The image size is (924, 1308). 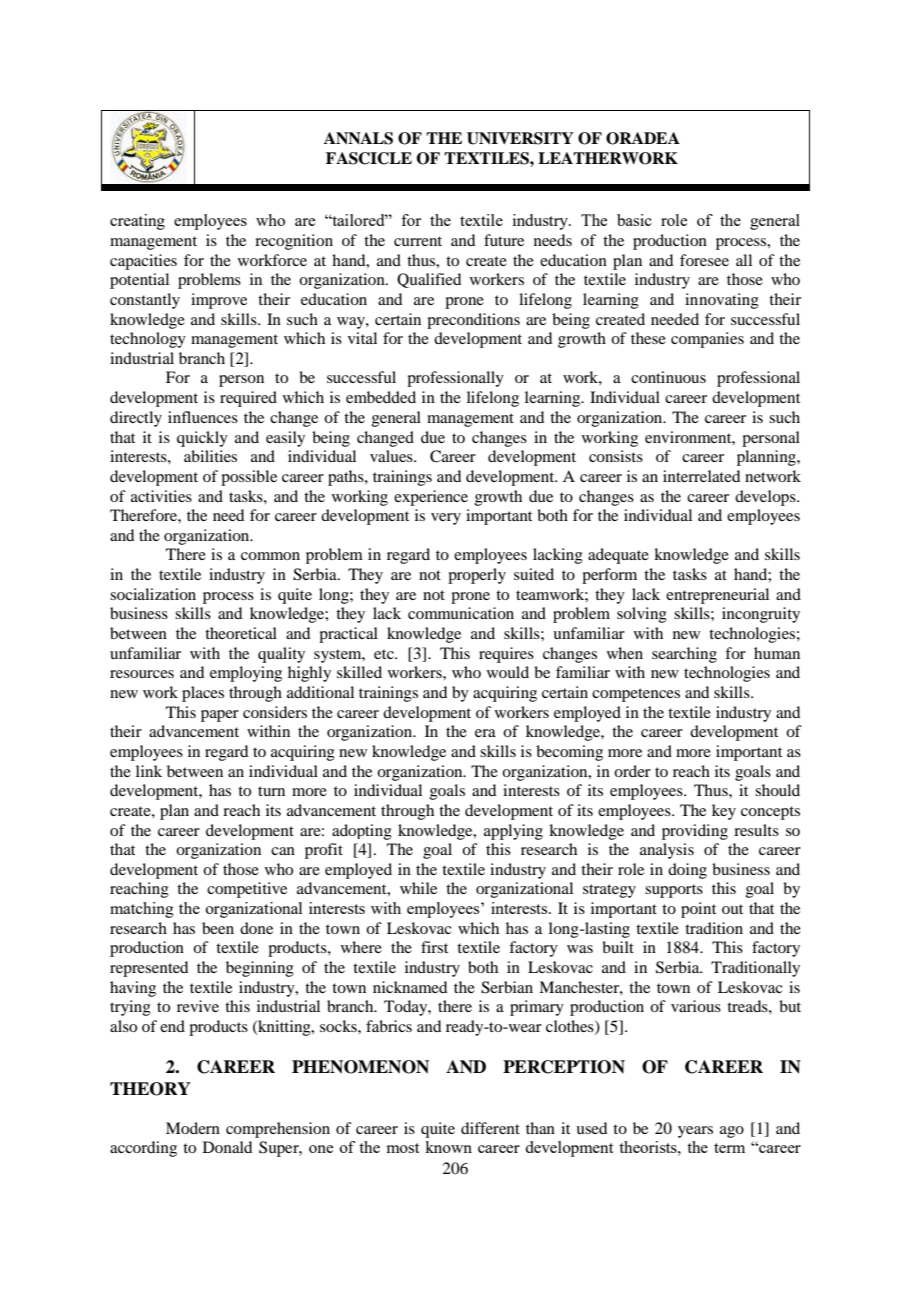 I want to click on ORADEA, so click(x=643, y=138).
